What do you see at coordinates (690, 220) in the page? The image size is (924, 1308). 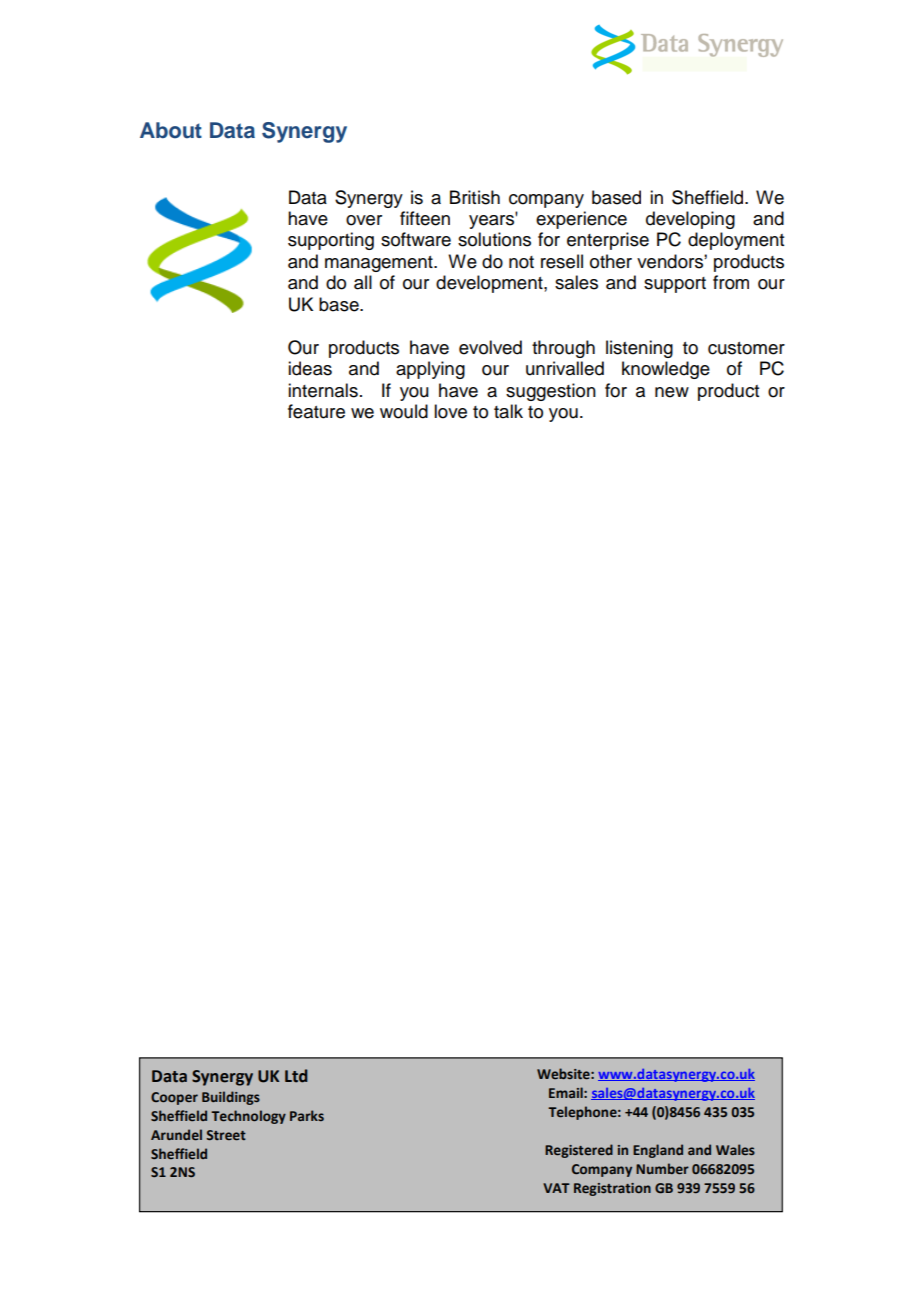 I see `developing` at bounding box center [690, 220].
